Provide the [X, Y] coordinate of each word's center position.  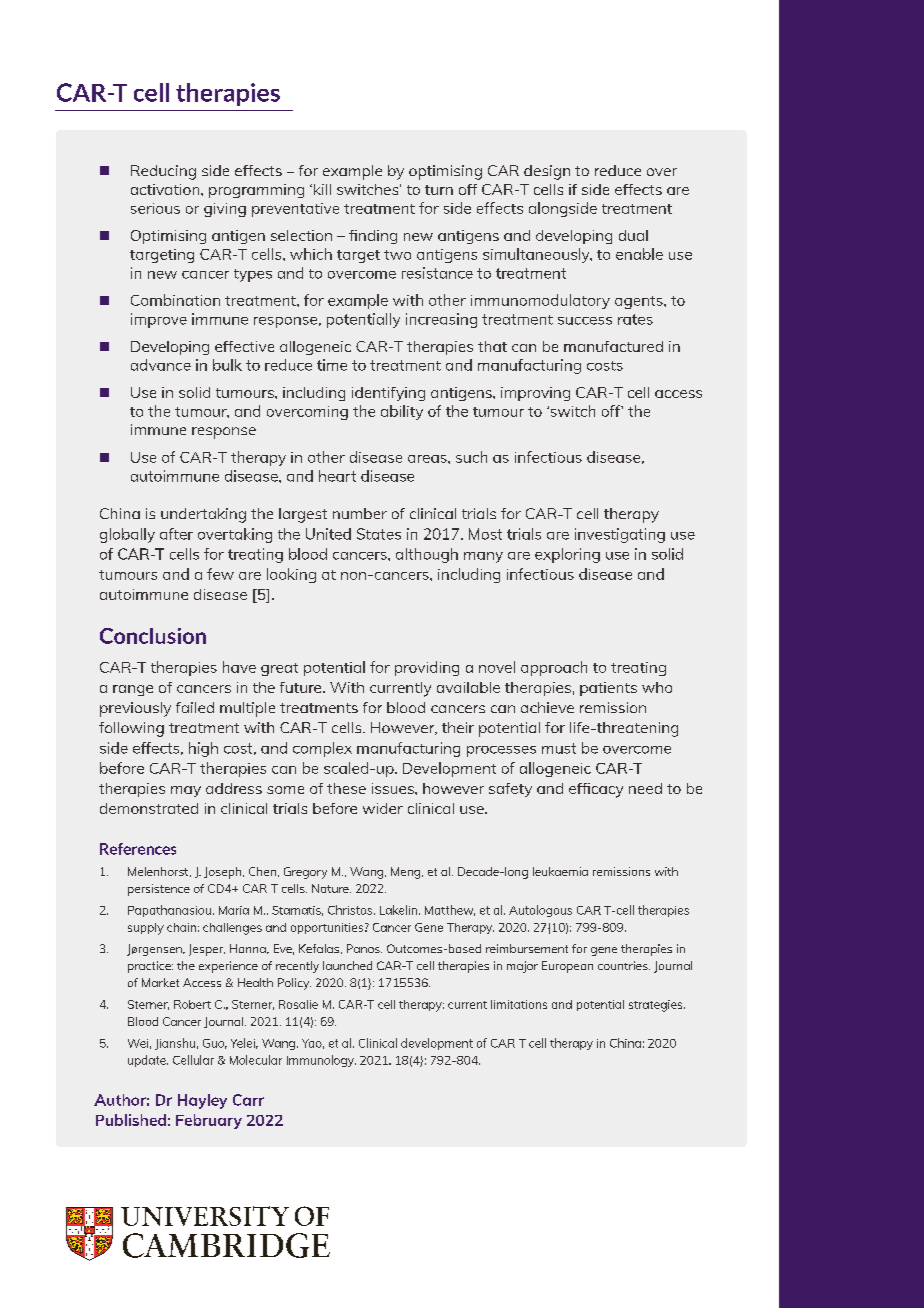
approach [554, 668]
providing [427, 668]
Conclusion [153, 636]
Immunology [321, 1061]
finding [373, 237]
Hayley [202, 1101]
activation [166, 189]
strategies [657, 1006]
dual [633, 235]
